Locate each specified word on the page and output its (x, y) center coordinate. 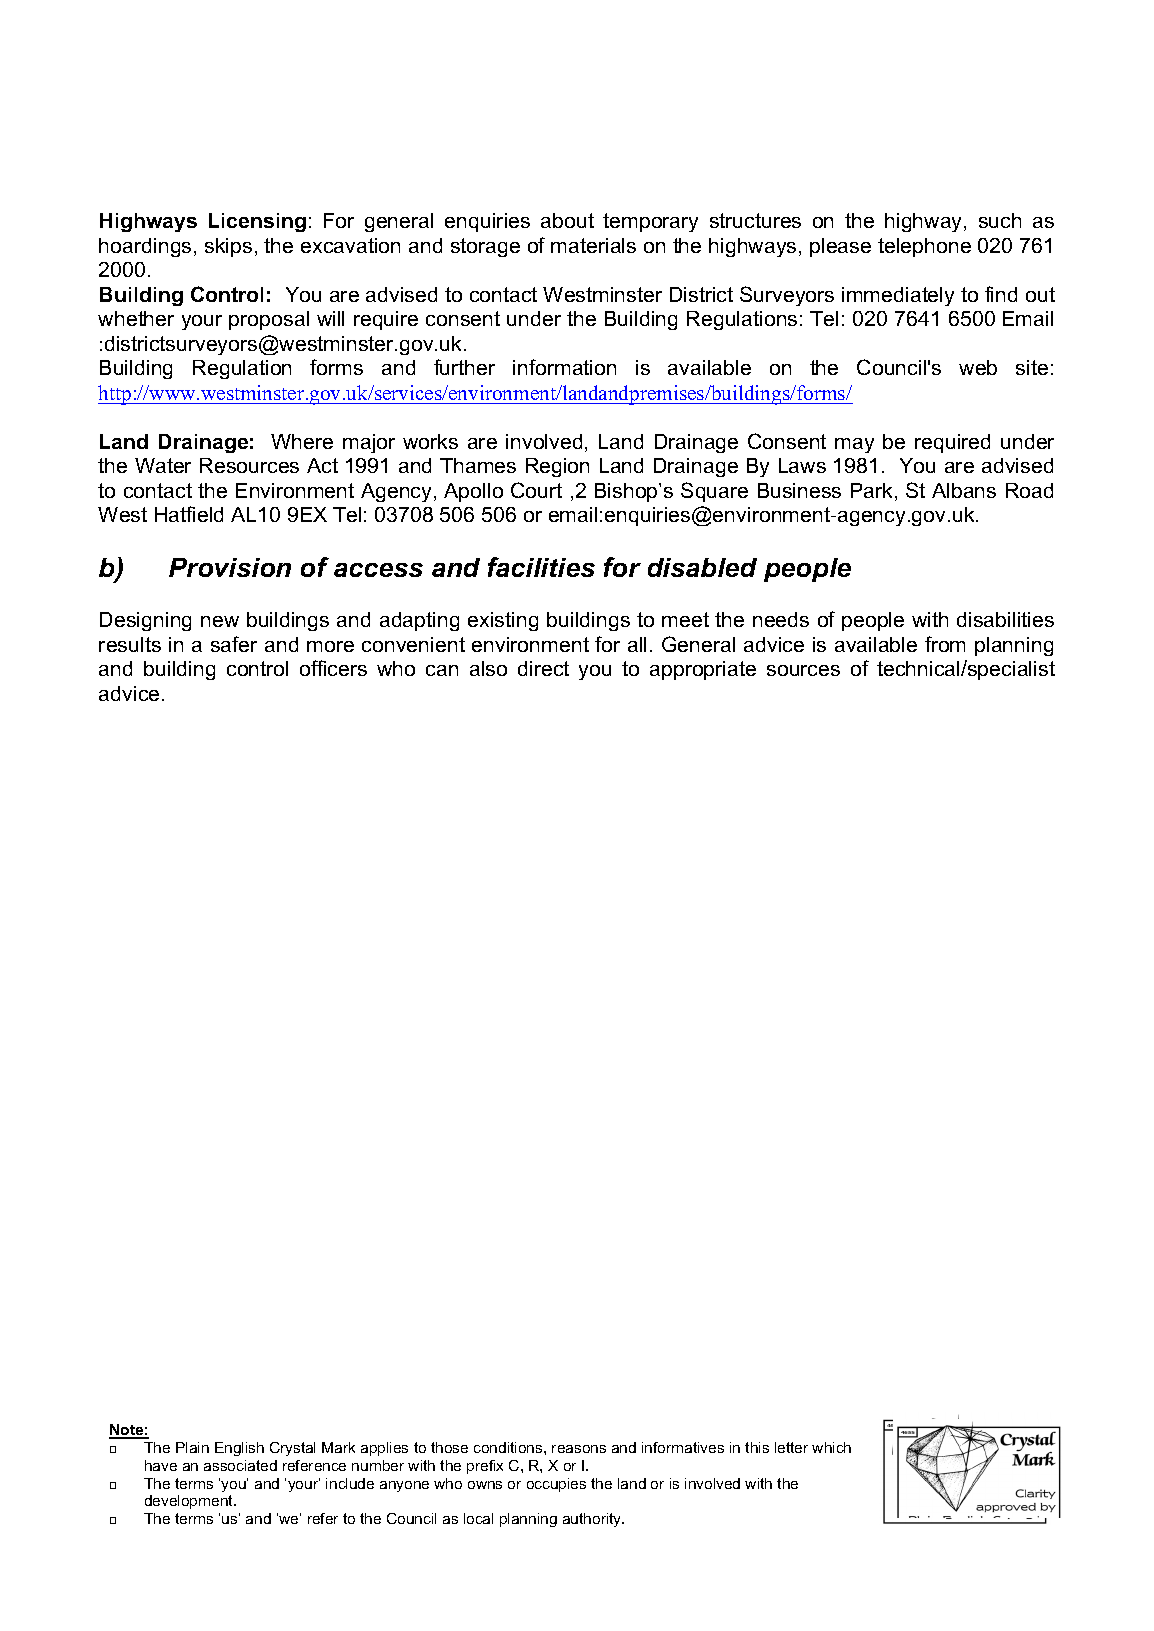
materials (593, 245)
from (945, 644)
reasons (579, 1449)
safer (234, 644)
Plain (192, 1447)
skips (228, 247)
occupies (556, 1485)
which (831, 1447)
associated (240, 1465)
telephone (924, 247)
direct (543, 668)
